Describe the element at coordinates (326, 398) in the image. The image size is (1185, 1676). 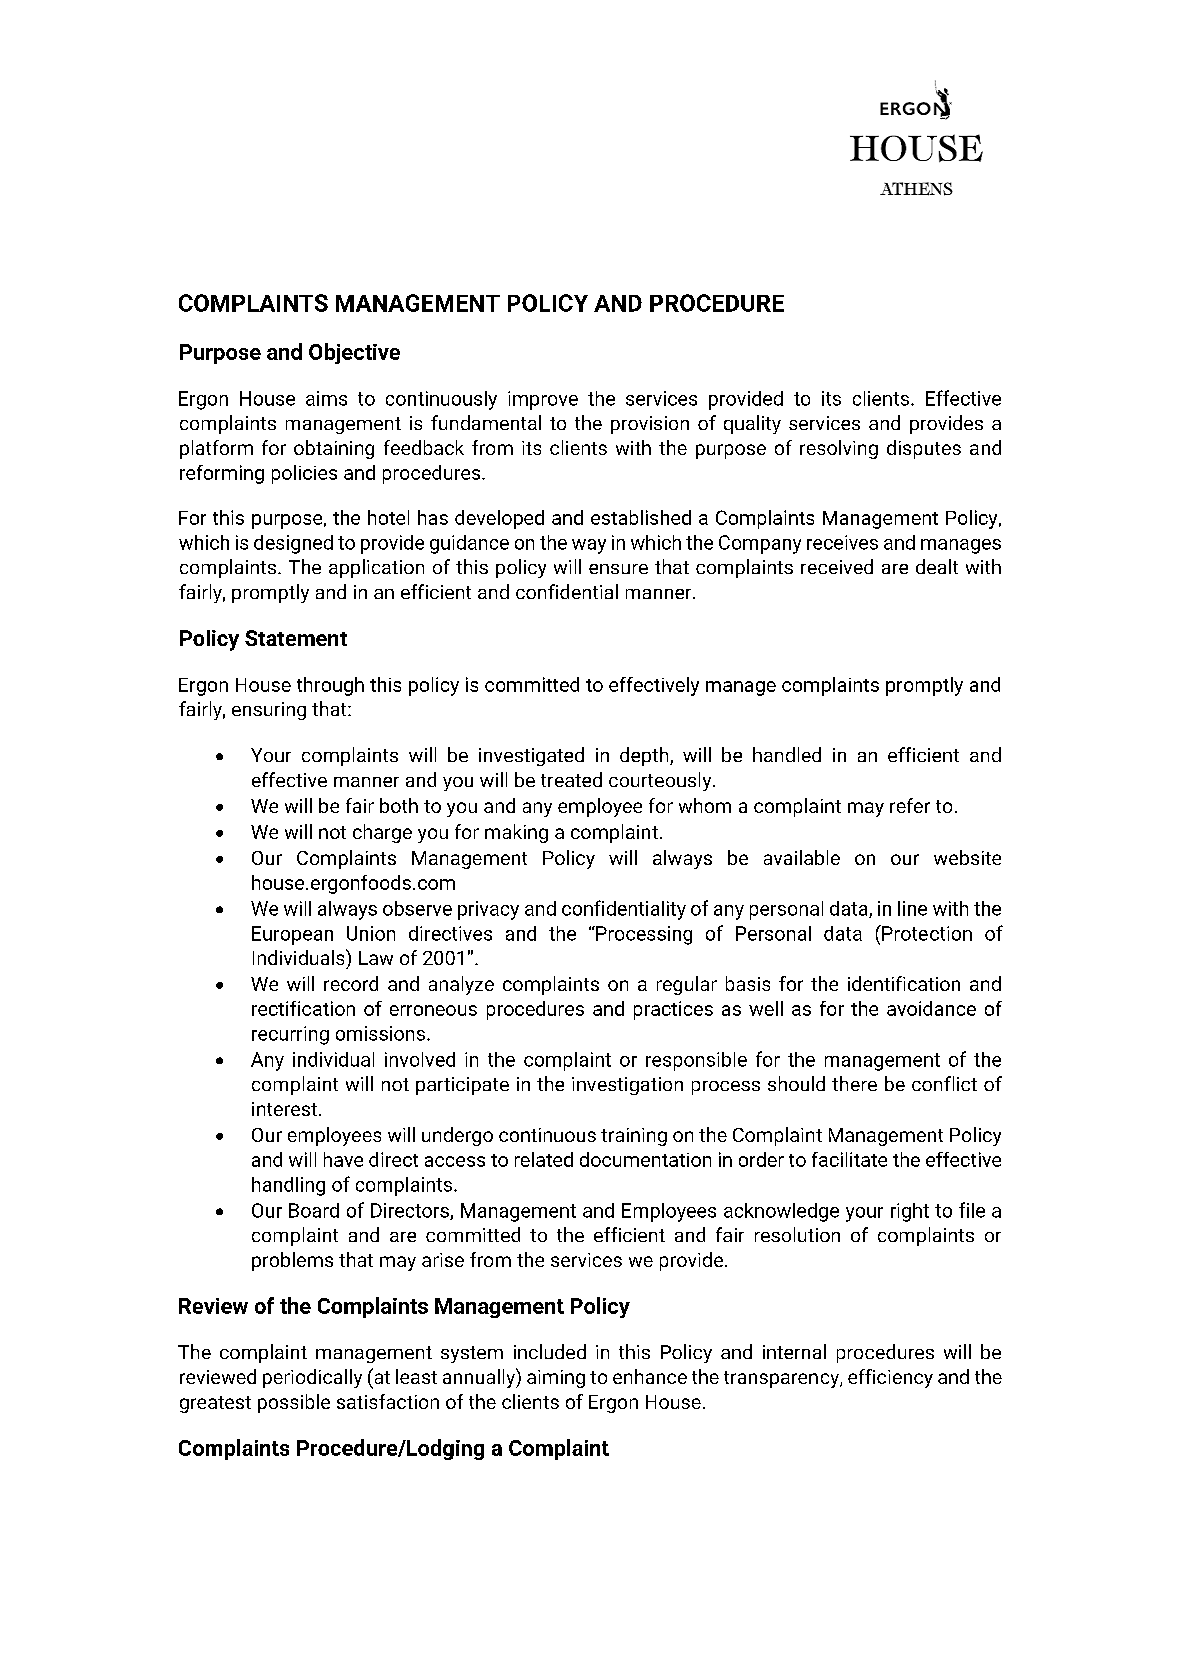
I see `aims` at that location.
